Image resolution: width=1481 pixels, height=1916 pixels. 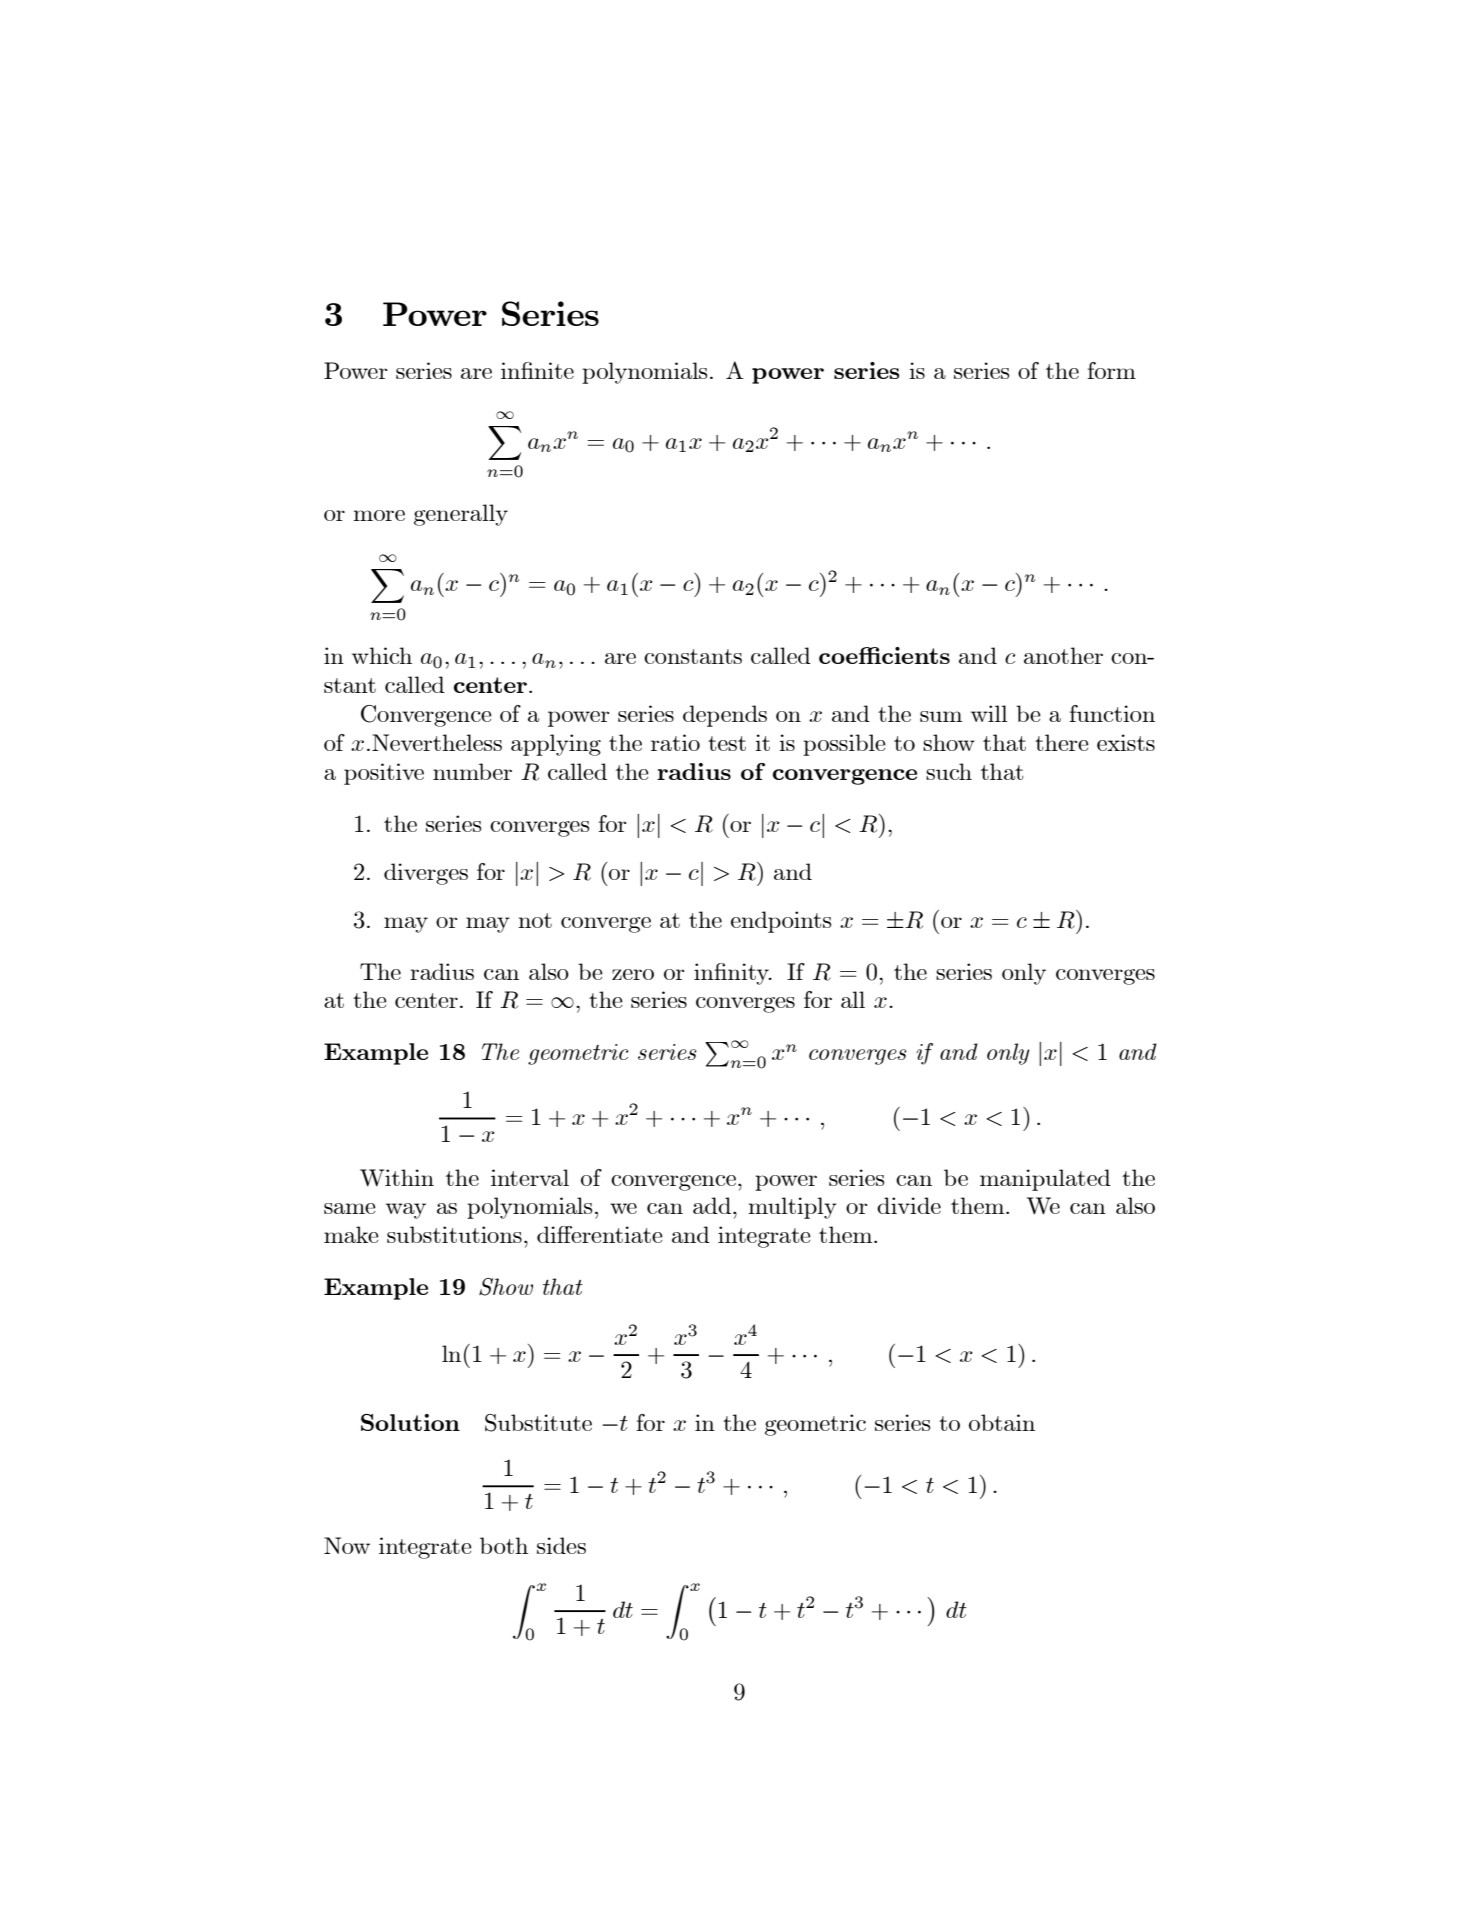 I want to click on infinity, so click(x=732, y=974).
